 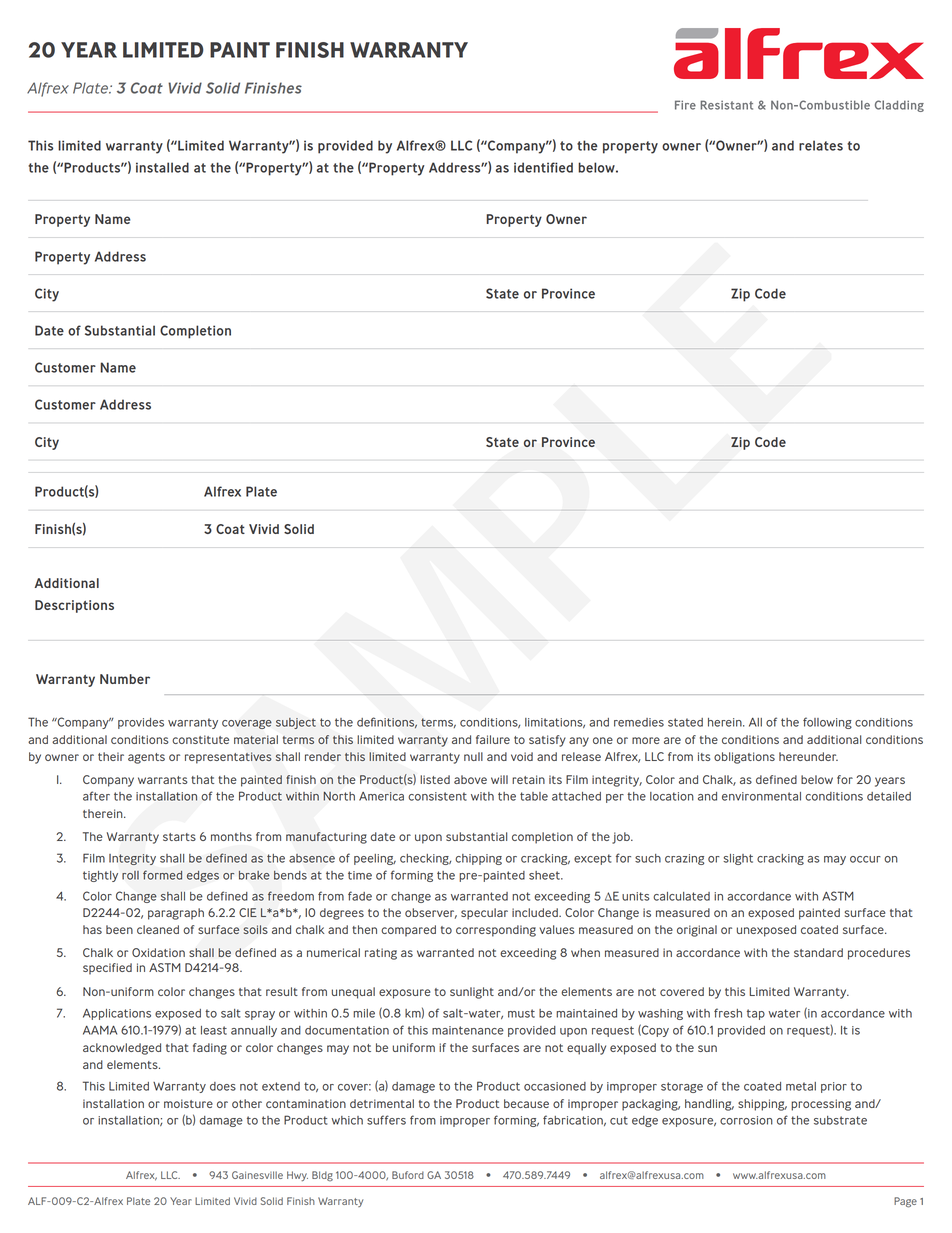 I want to click on Number, so click(x=125, y=679).
